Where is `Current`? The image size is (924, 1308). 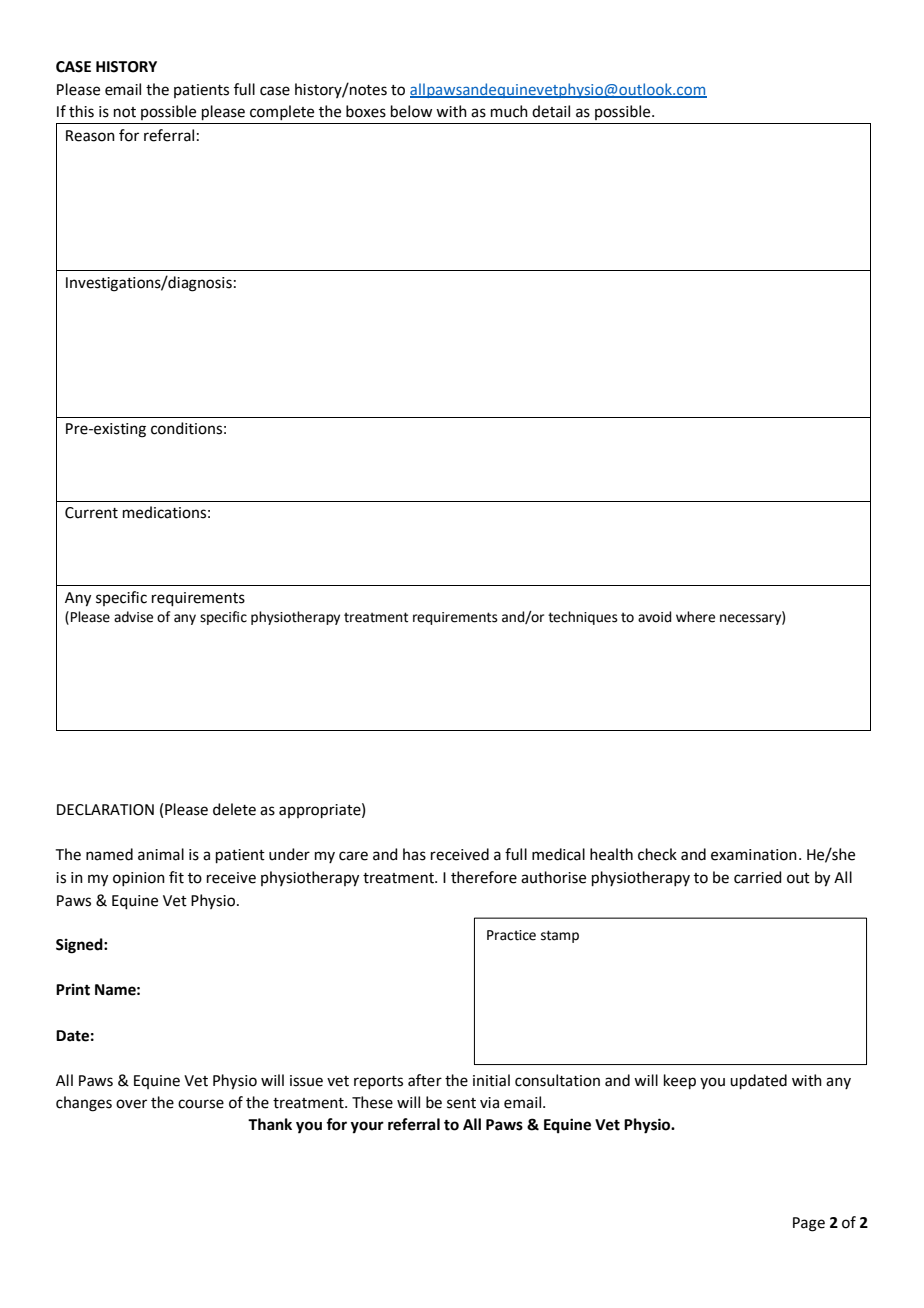 Current is located at coordinates (91, 513).
